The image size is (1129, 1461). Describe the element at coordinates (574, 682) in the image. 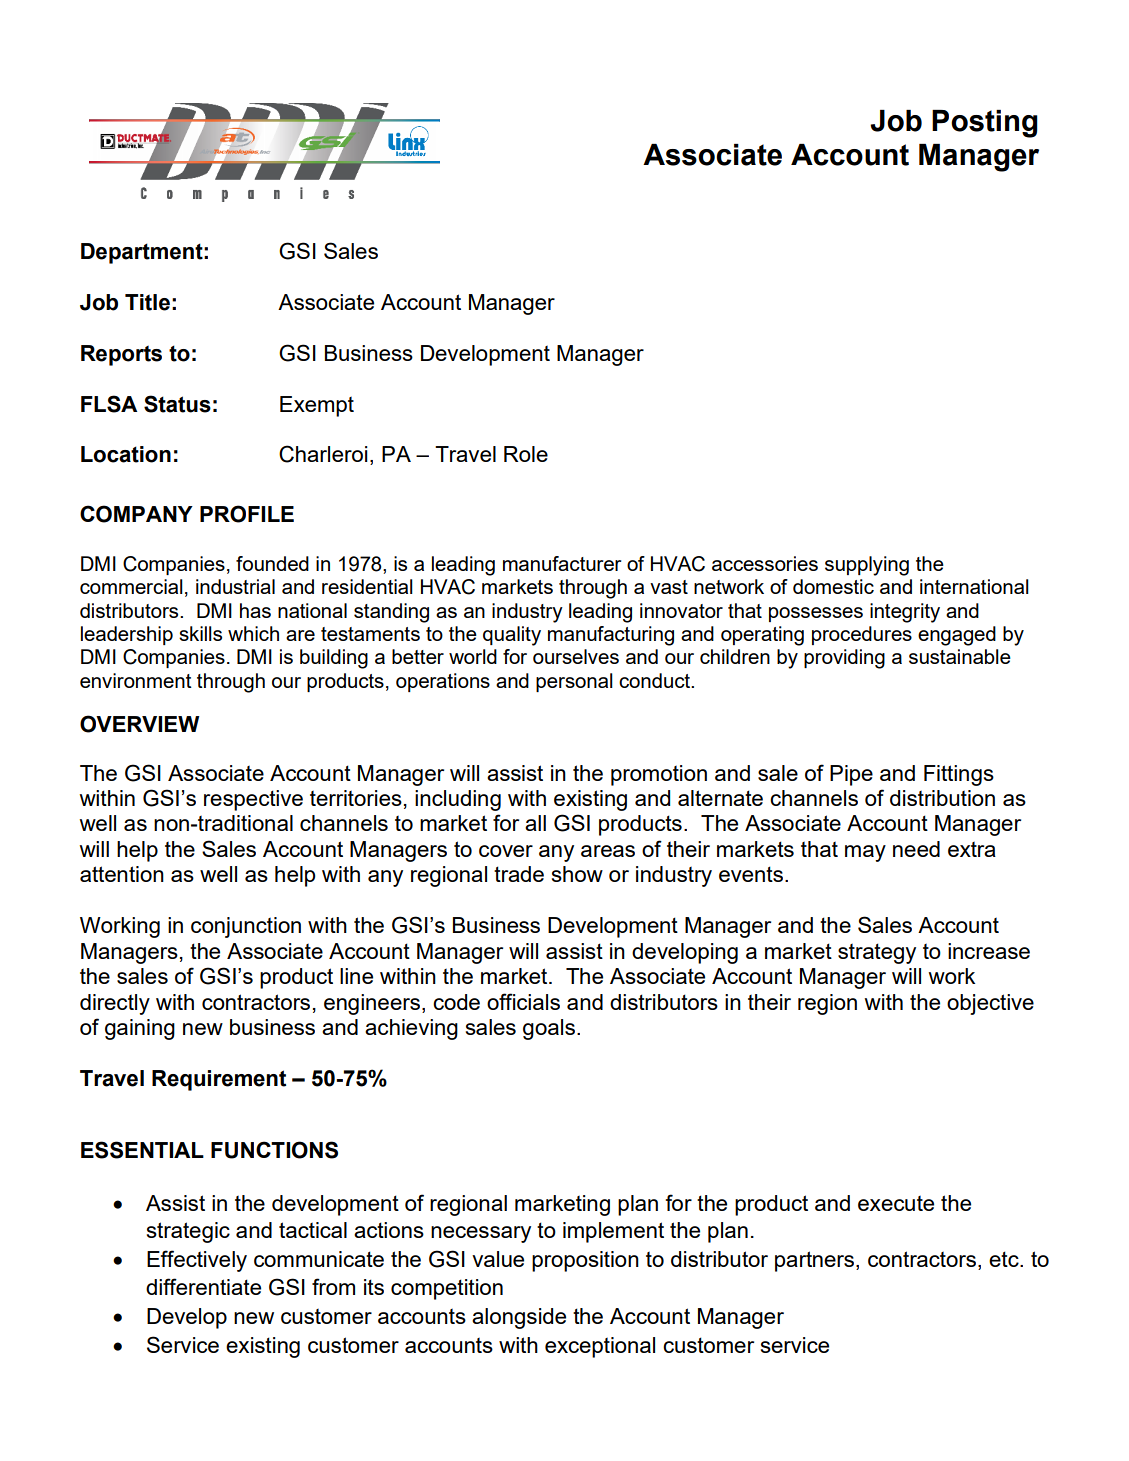

I see `personal` at that location.
